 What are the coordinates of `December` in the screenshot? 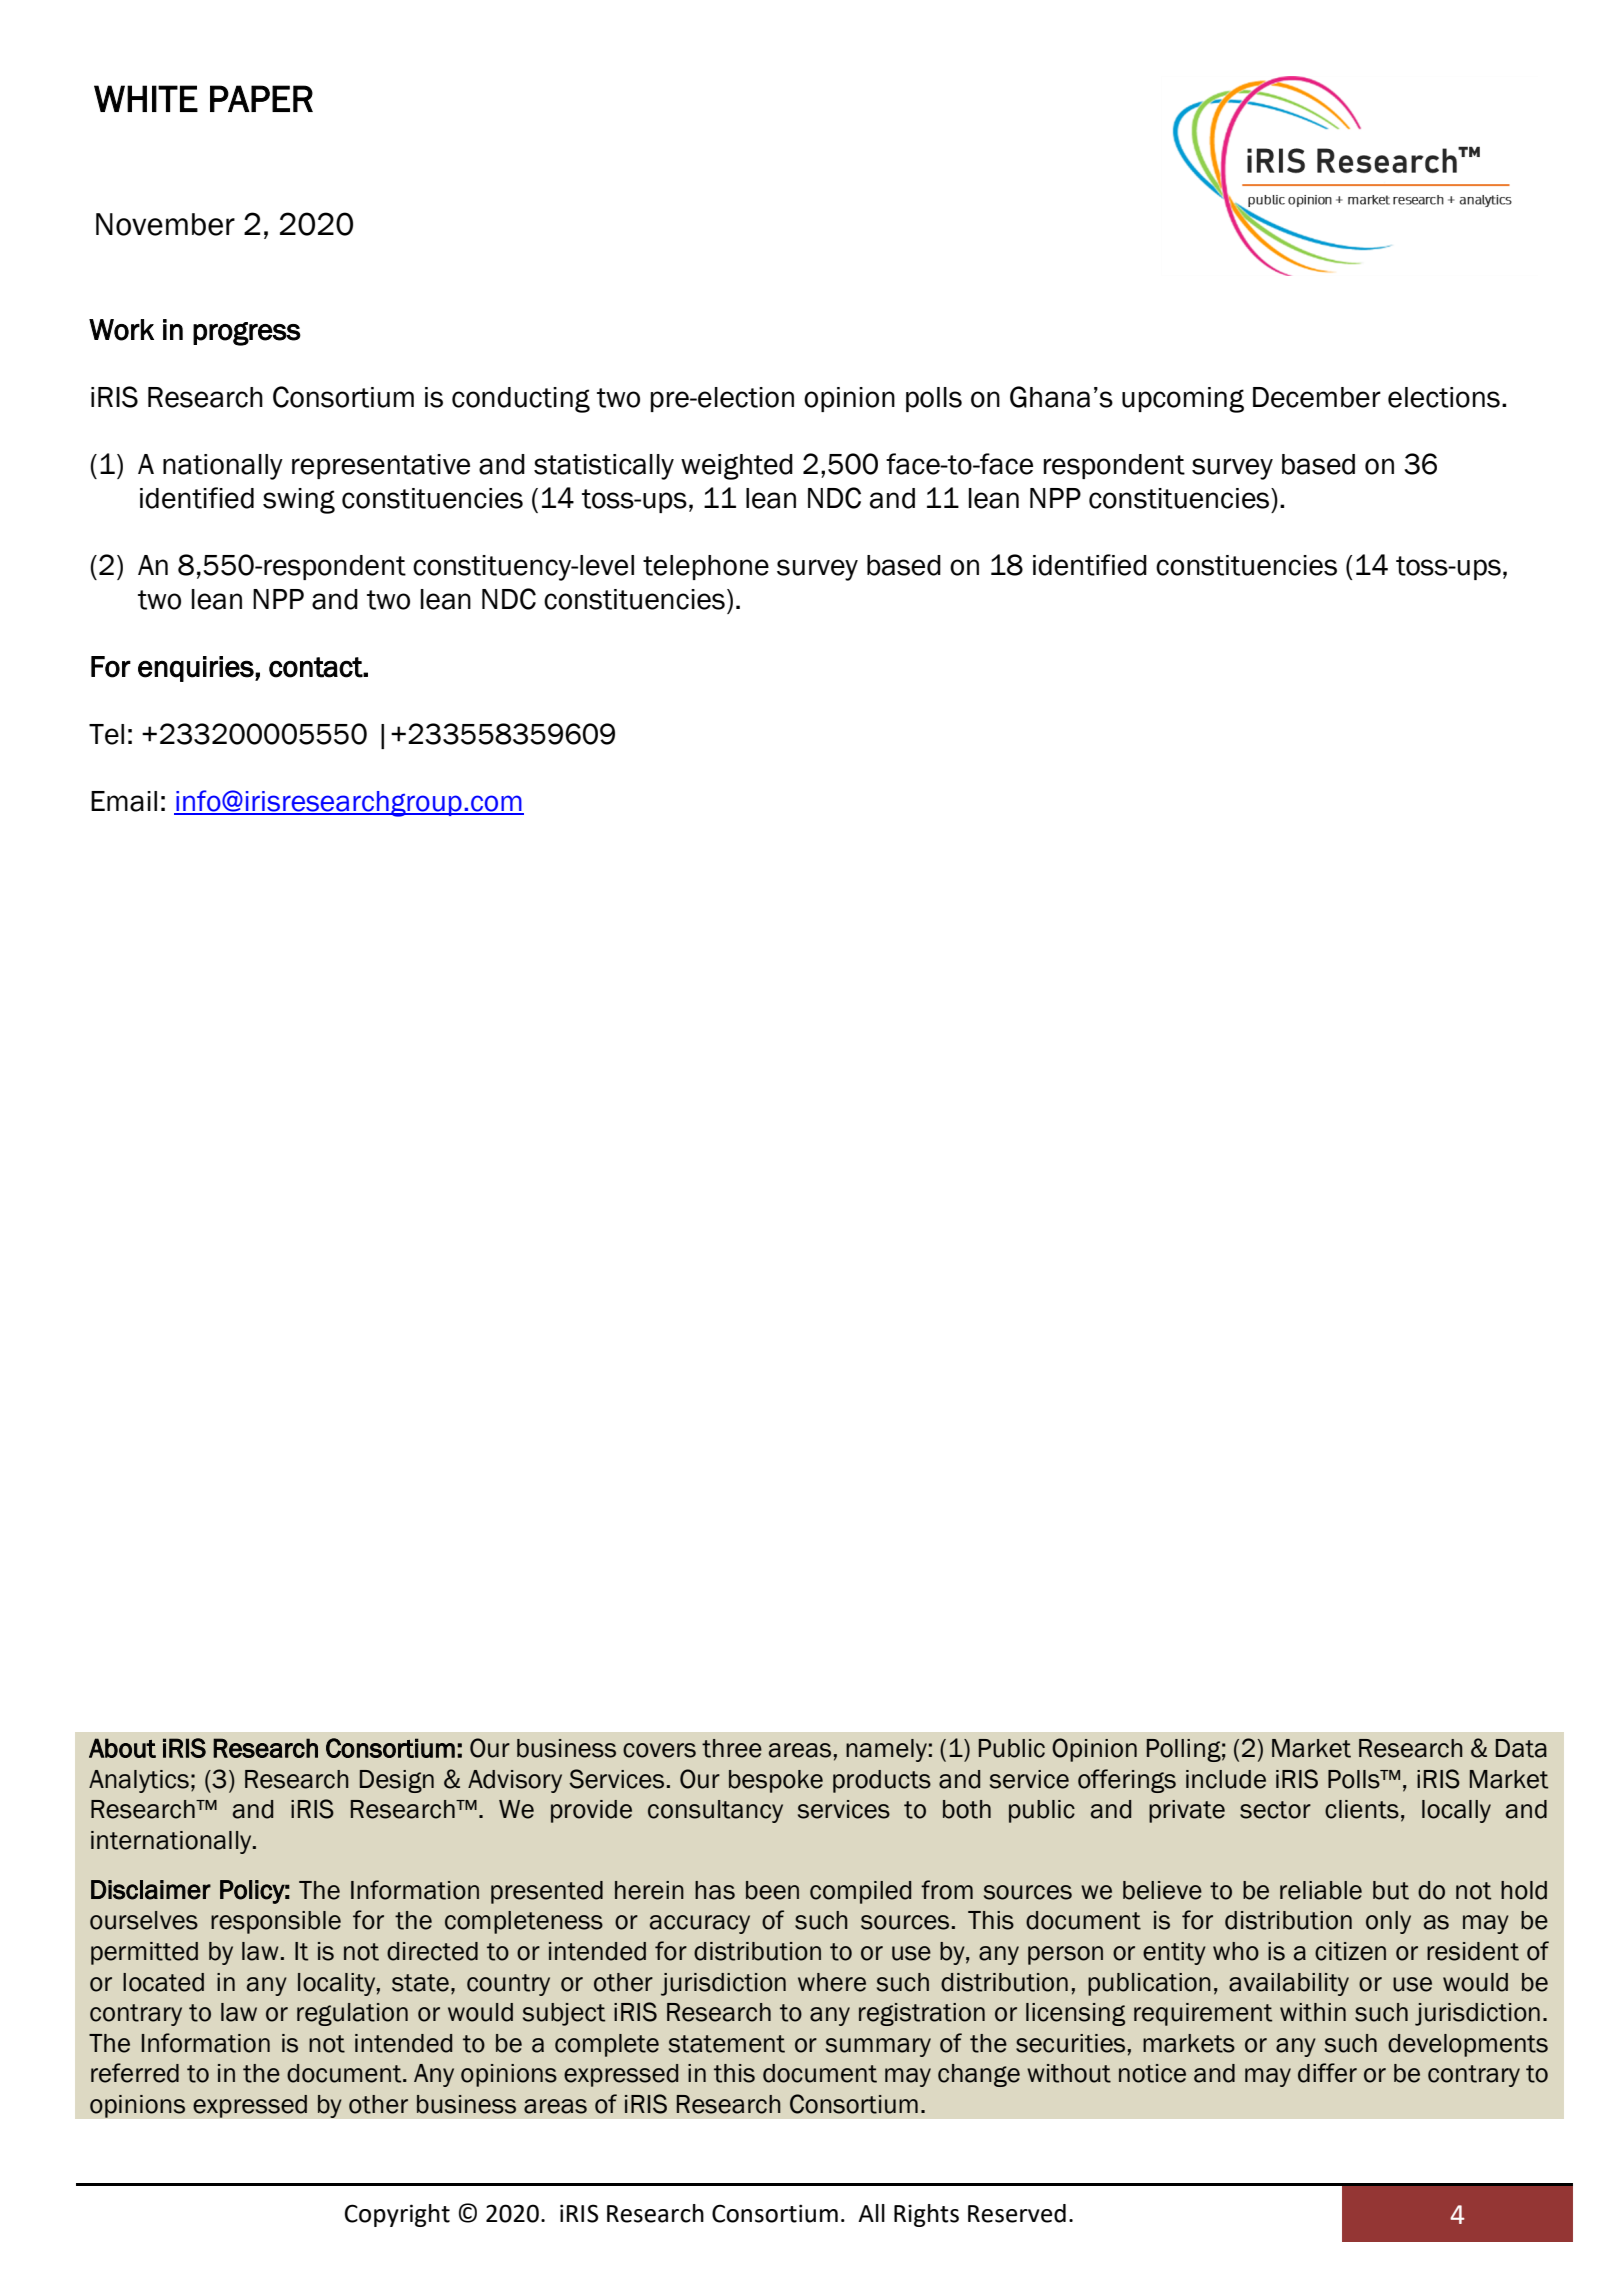 It's located at (1317, 397).
